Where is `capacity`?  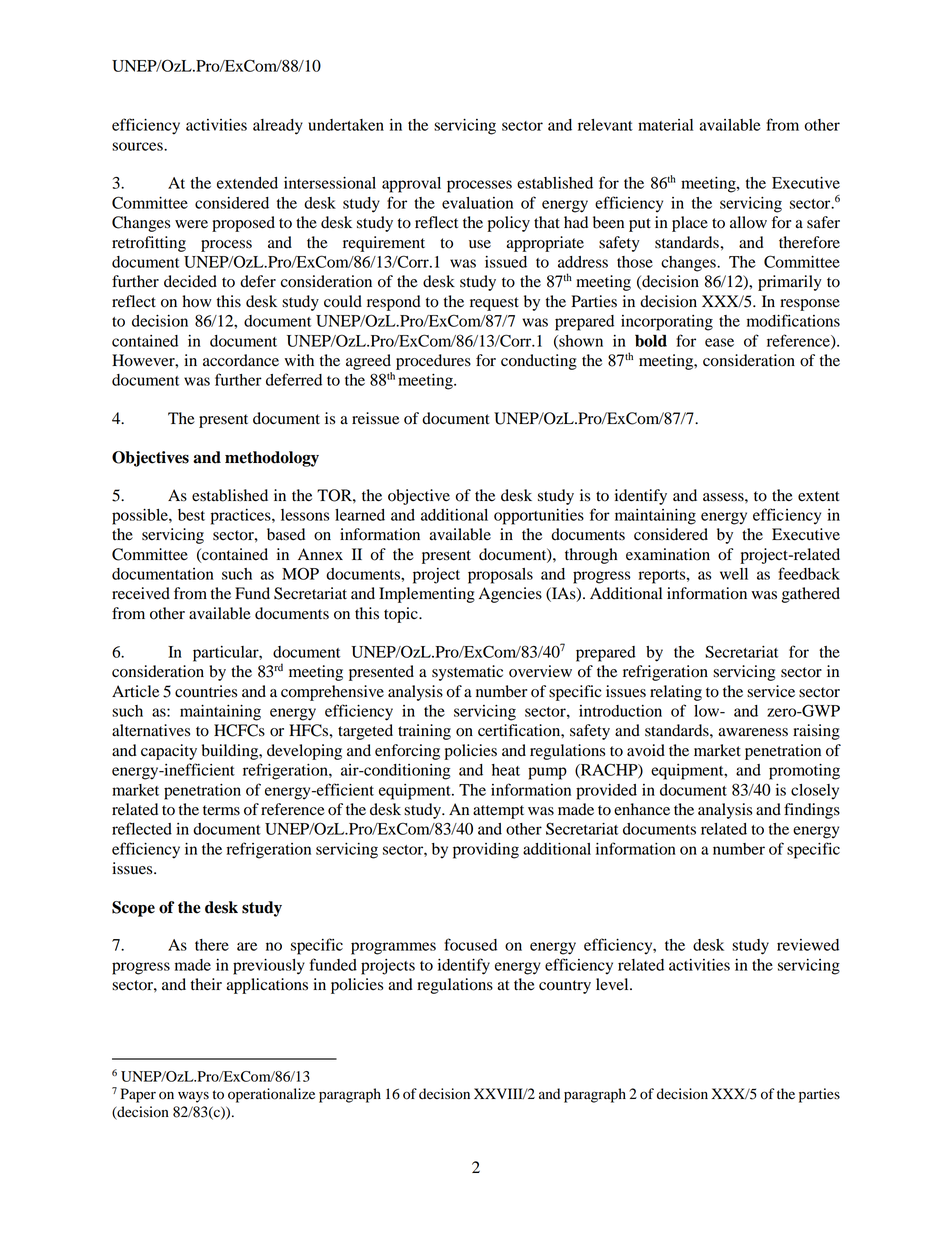 capacity is located at coordinates (169, 752).
